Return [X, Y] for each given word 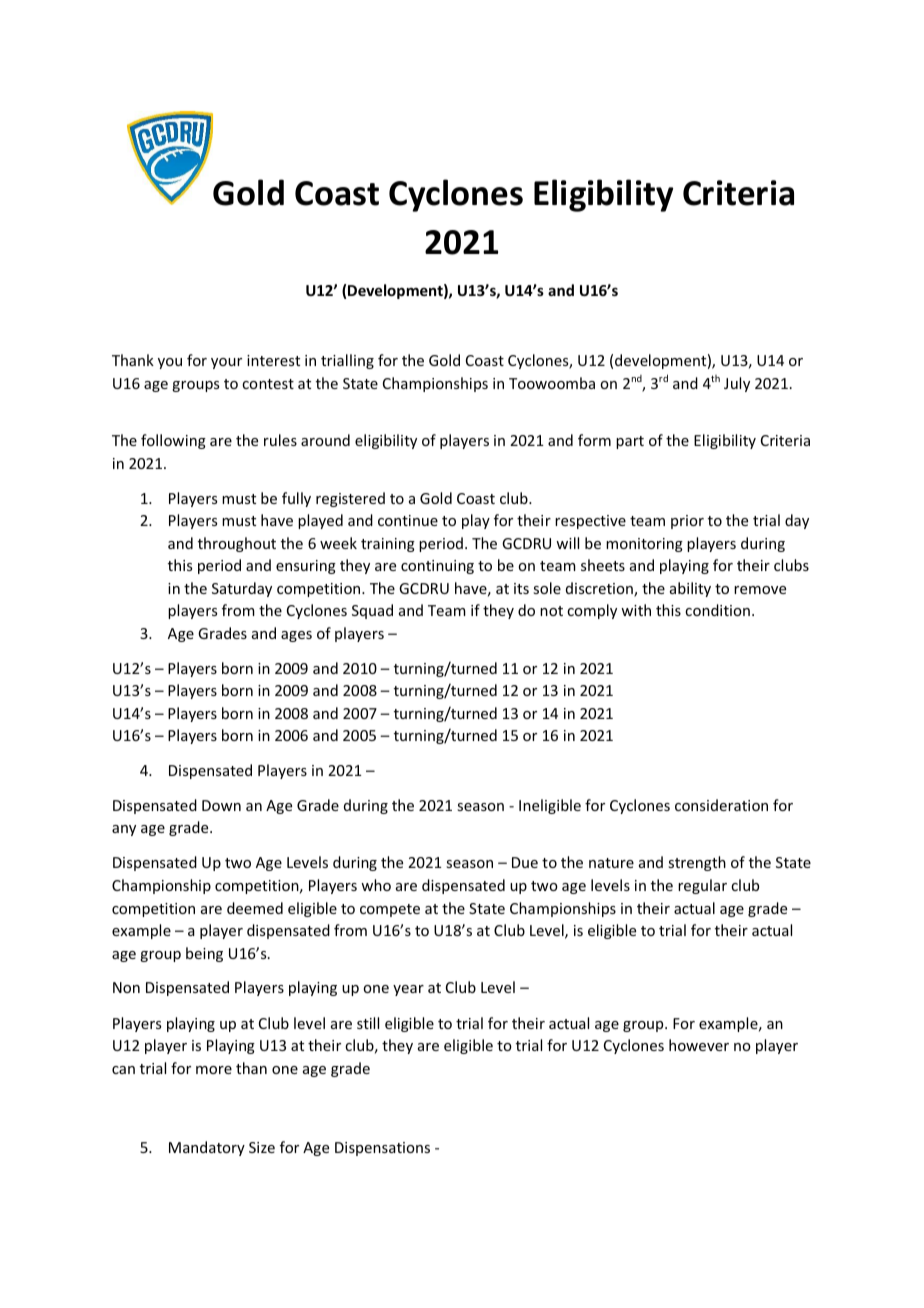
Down [221, 805]
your [226, 363]
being [204, 954]
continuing [437, 567]
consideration [721, 805]
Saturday [242, 589]
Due [525, 862]
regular [702, 886]
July [737, 384]
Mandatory [207, 1148]
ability [690, 589]
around [325, 440]
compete [390, 910]
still [368, 1023]
